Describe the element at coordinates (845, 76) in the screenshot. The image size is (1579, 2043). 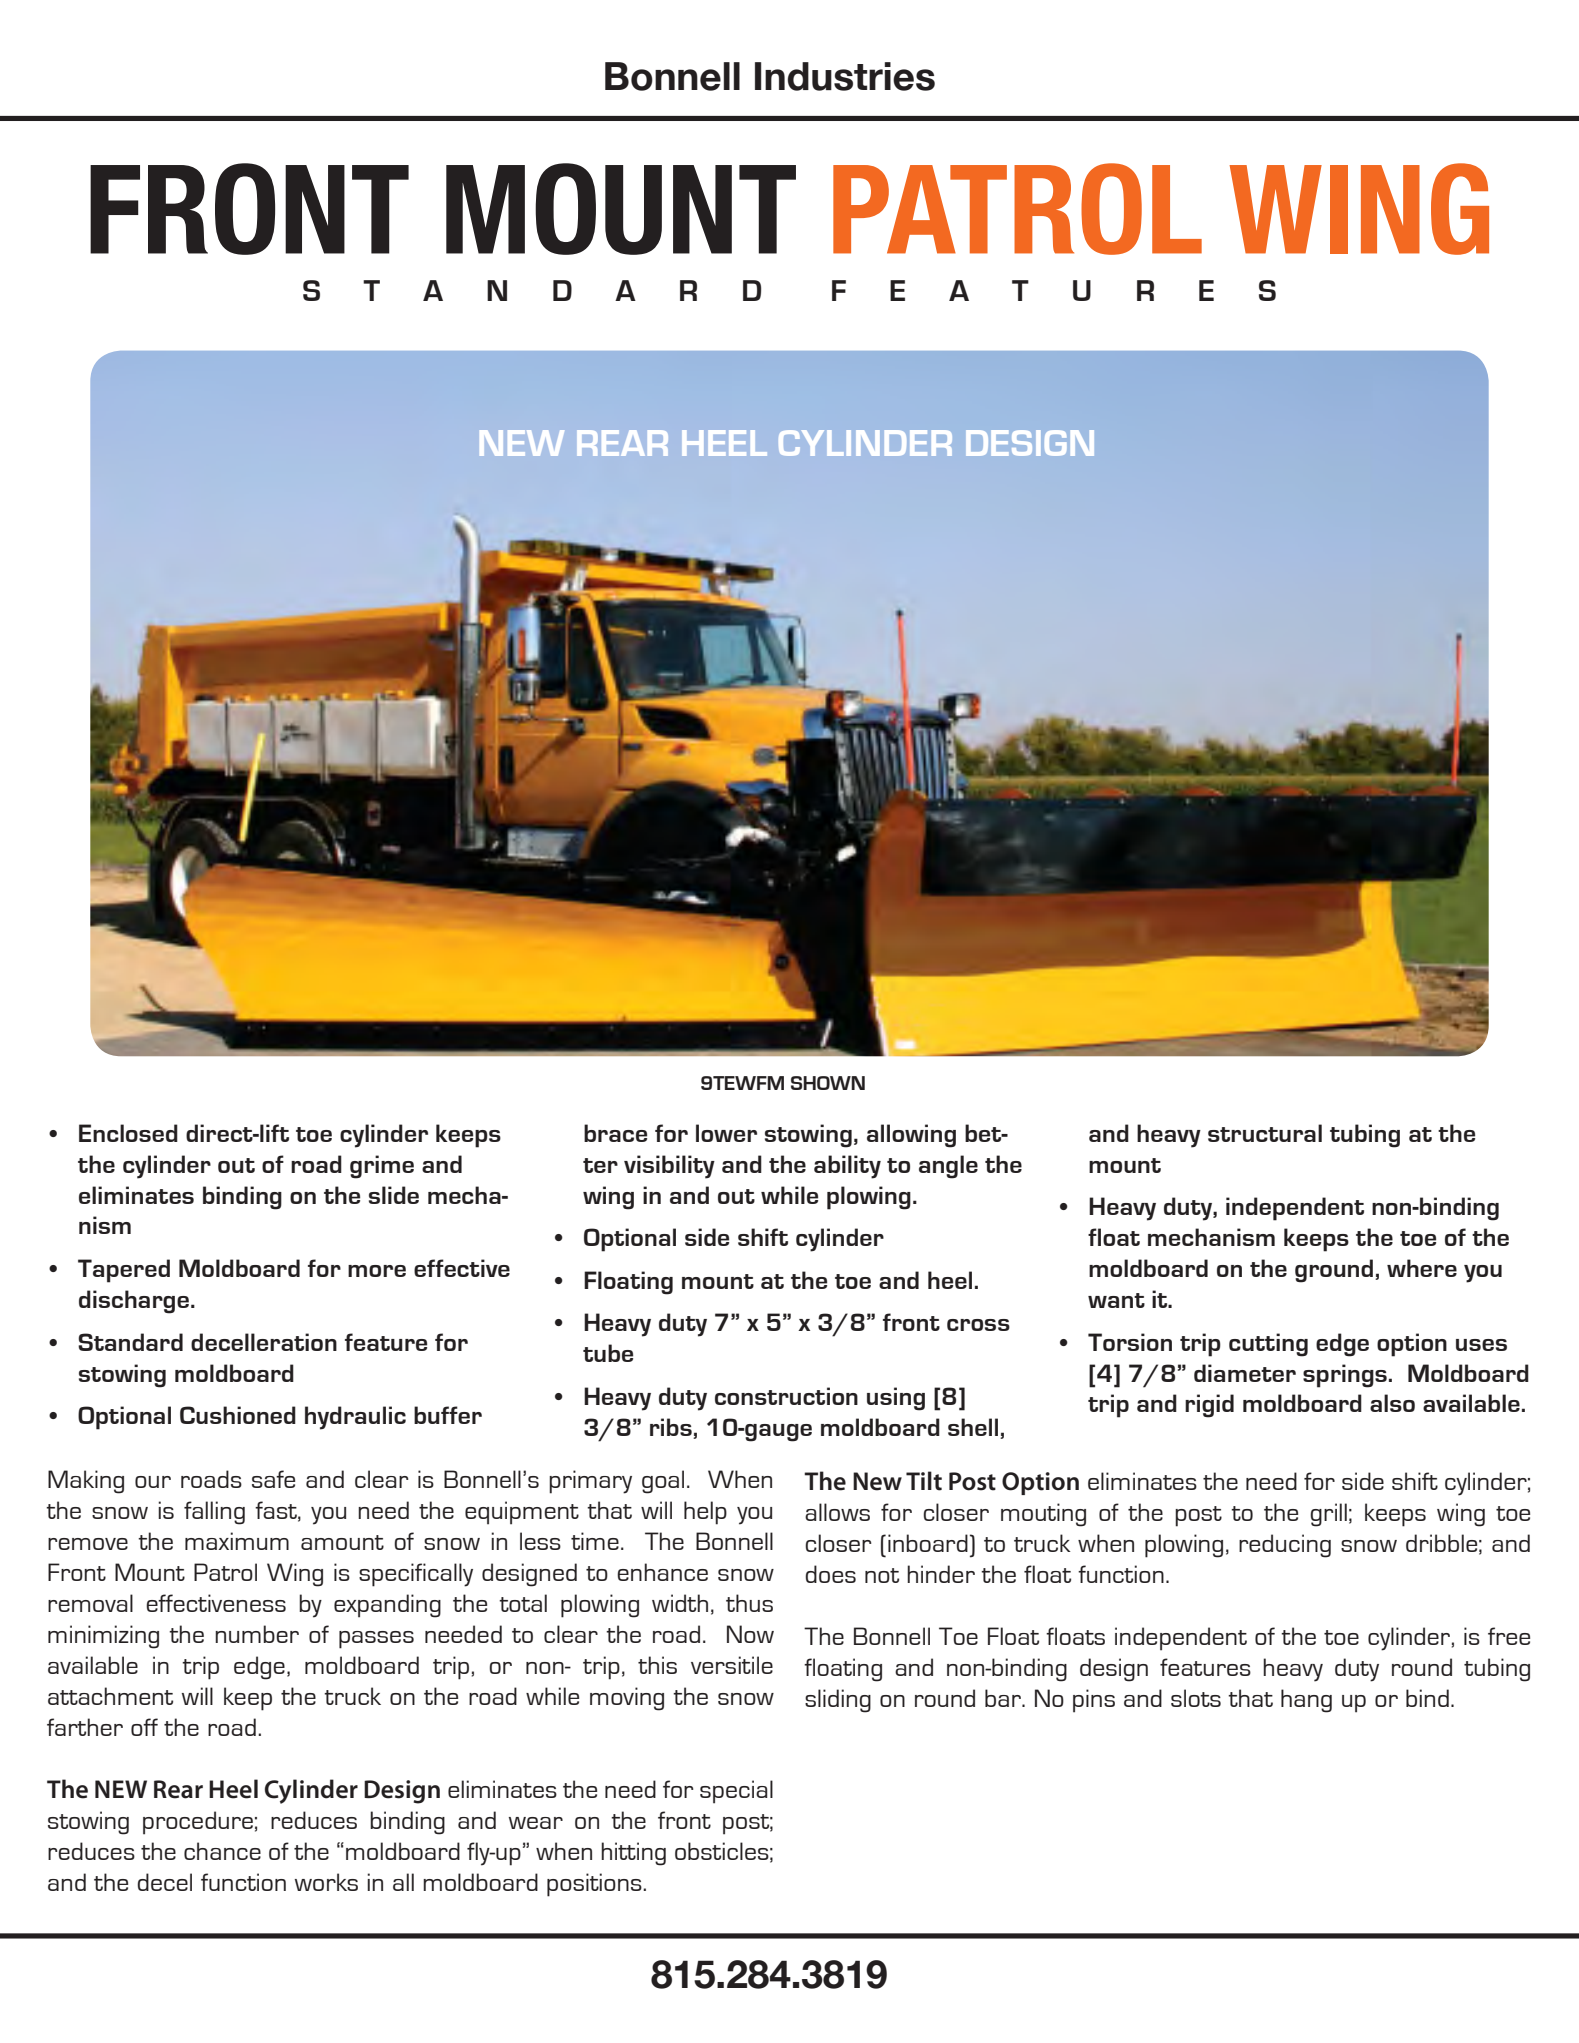
I see `Industries` at that location.
